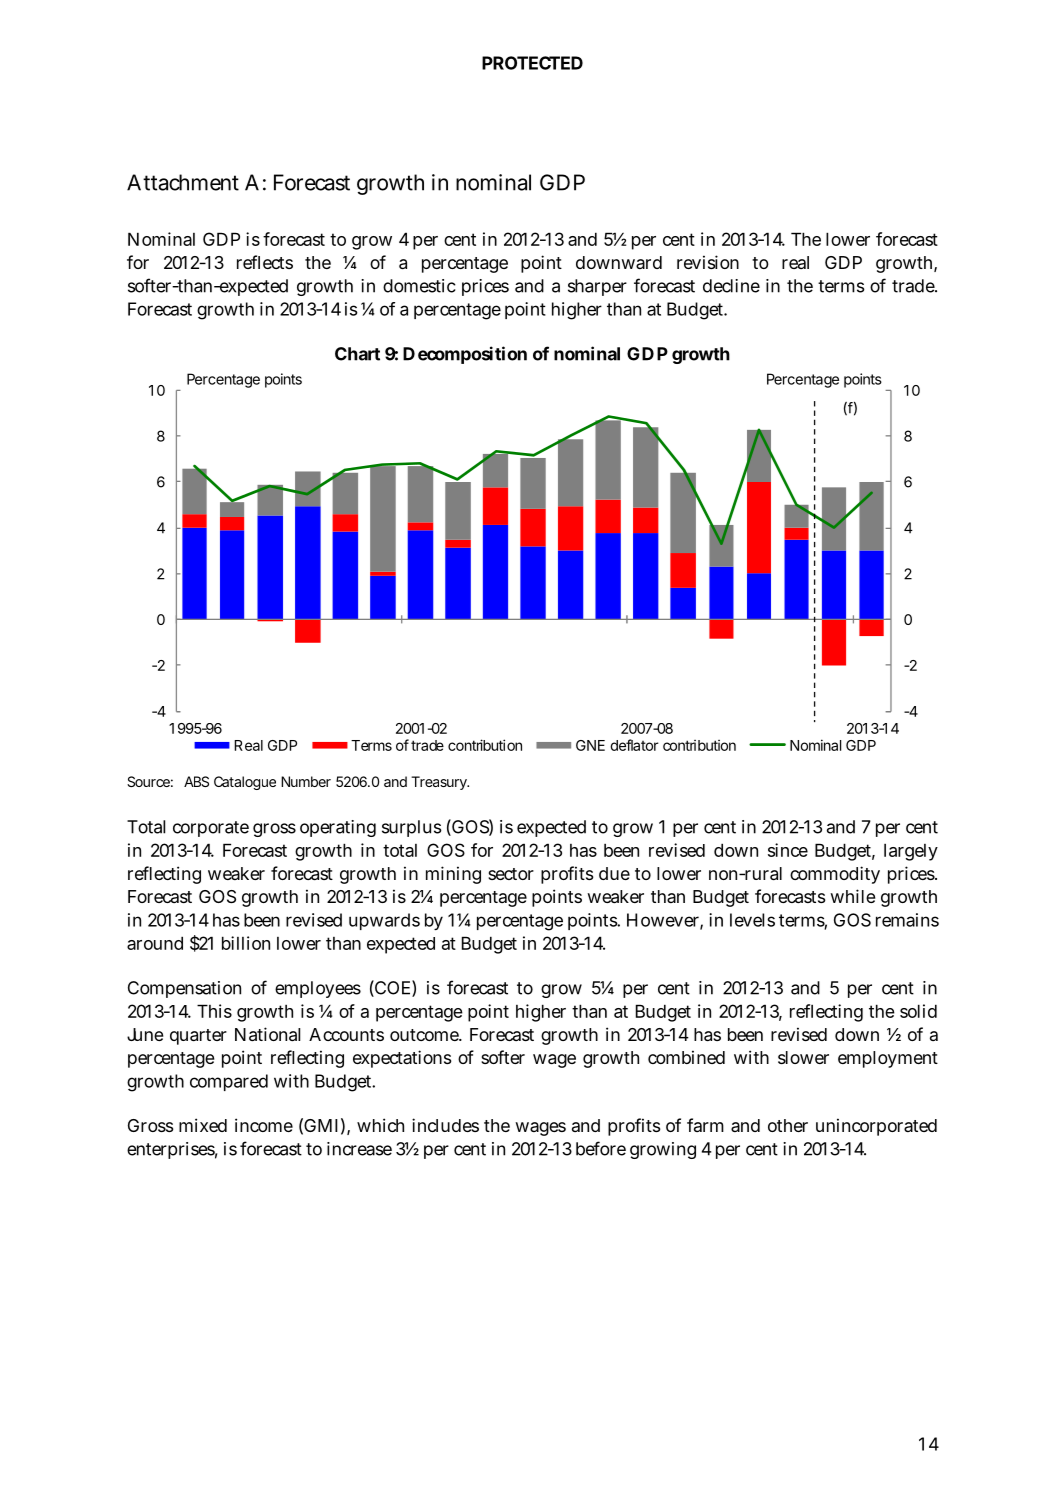  Describe the element at coordinates (357, 354) in the screenshot. I see `Chart` at that location.
